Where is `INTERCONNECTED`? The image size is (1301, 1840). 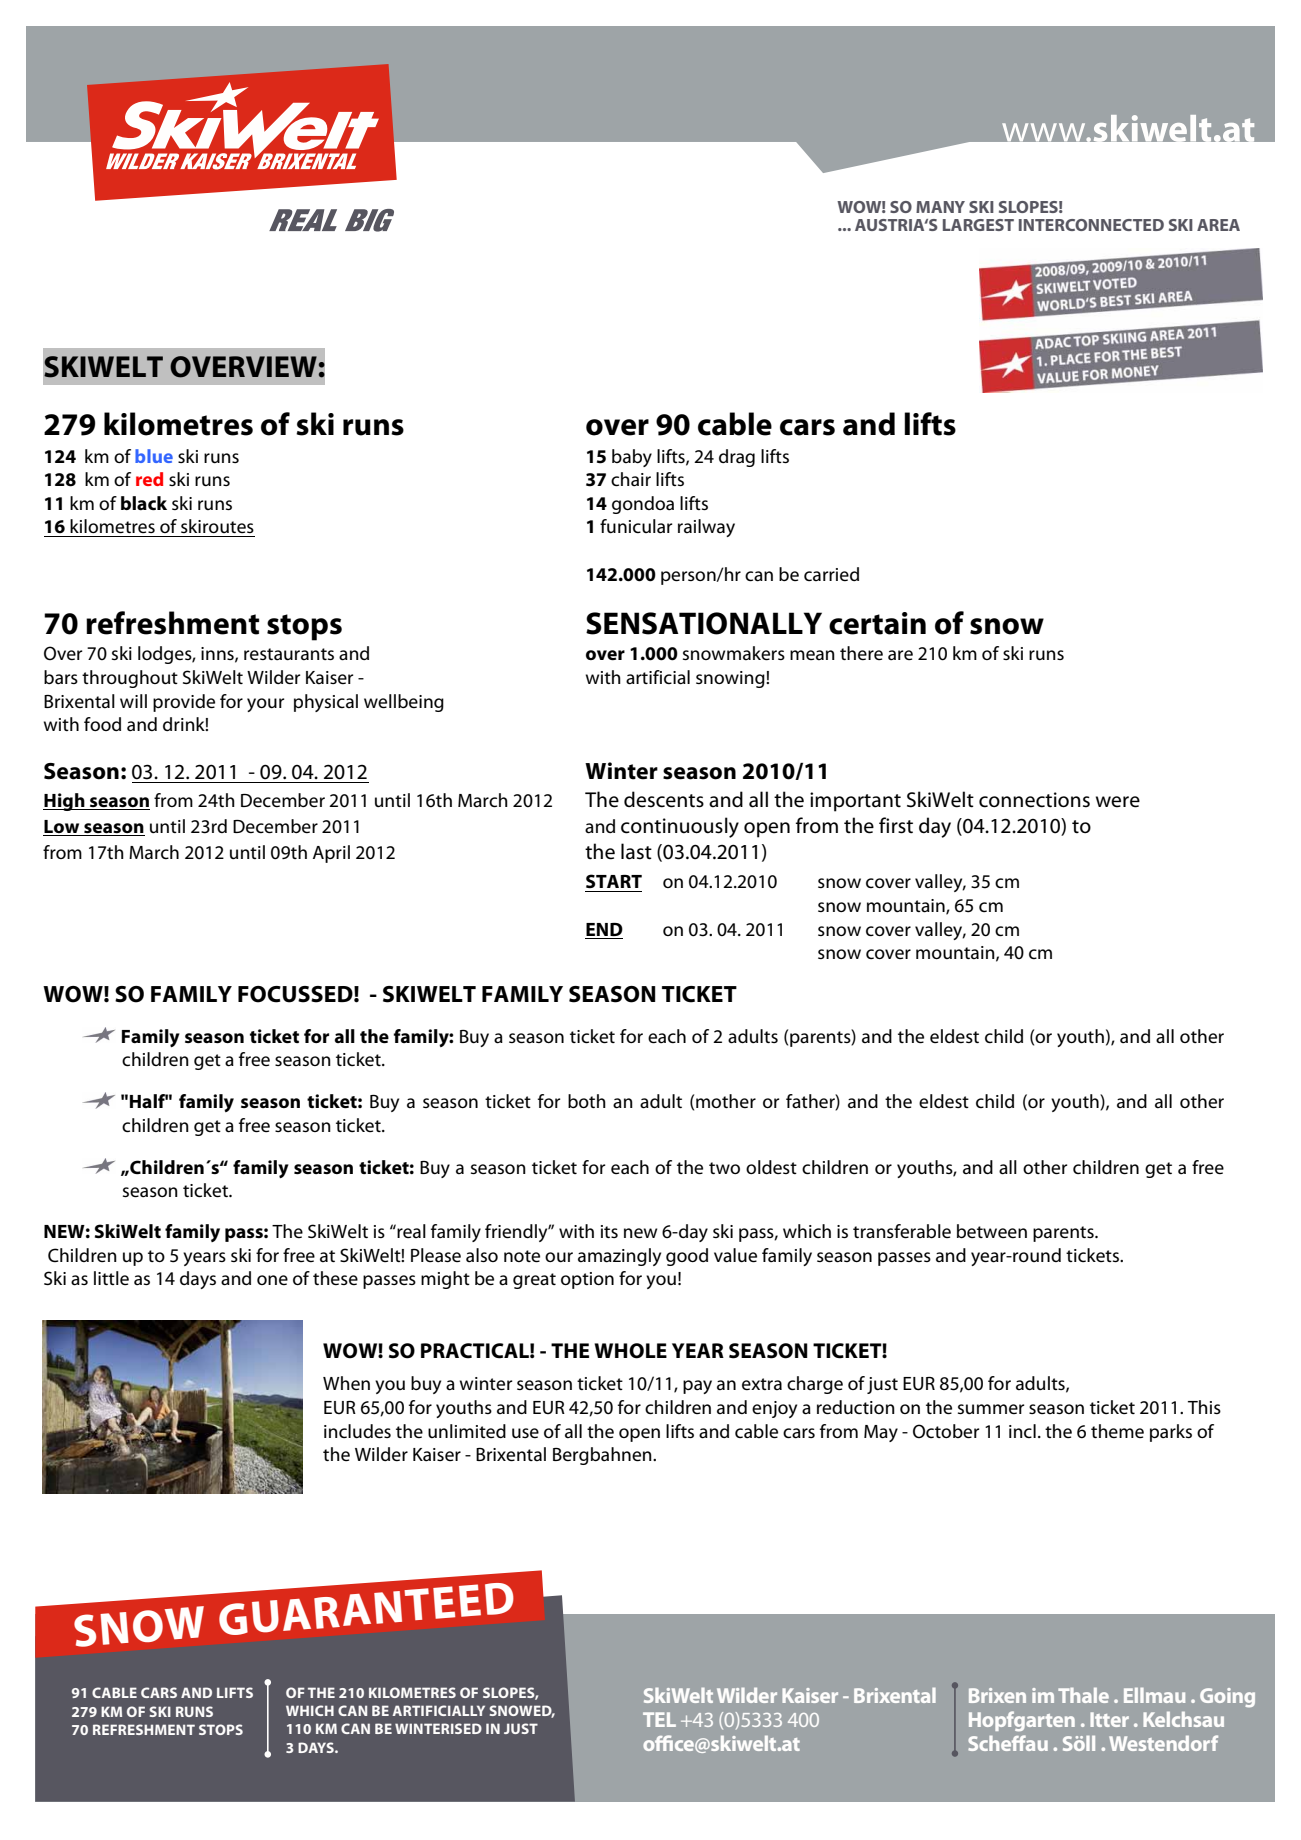 INTERCONNECTED is located at coordinates (1091, 225).
